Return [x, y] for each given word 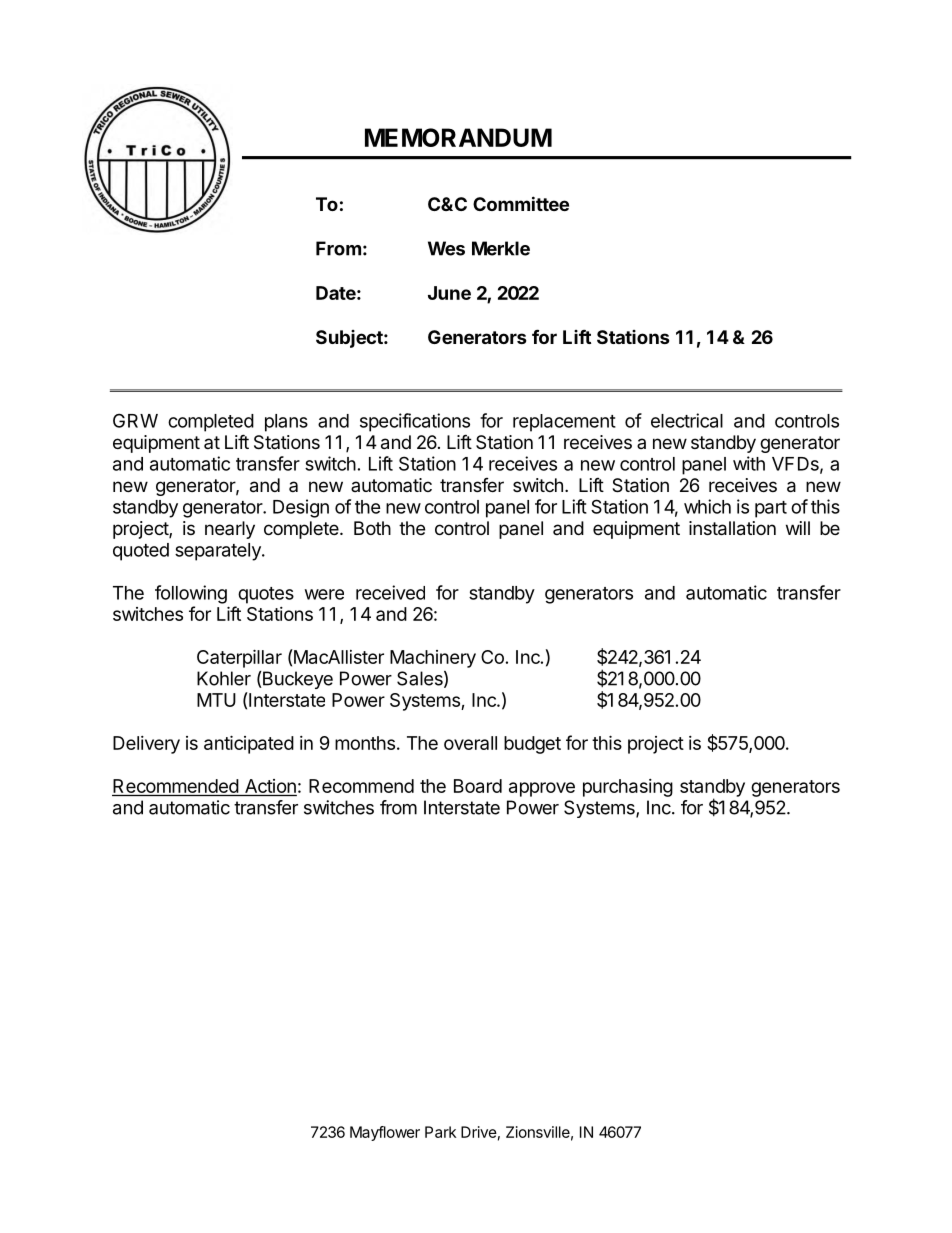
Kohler [224, 678]
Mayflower [385, 1133]
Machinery [433, 659]
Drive [479, 1132]
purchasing [628, 788]
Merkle [501, 248]
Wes [446, 248]
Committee [521, 203]
